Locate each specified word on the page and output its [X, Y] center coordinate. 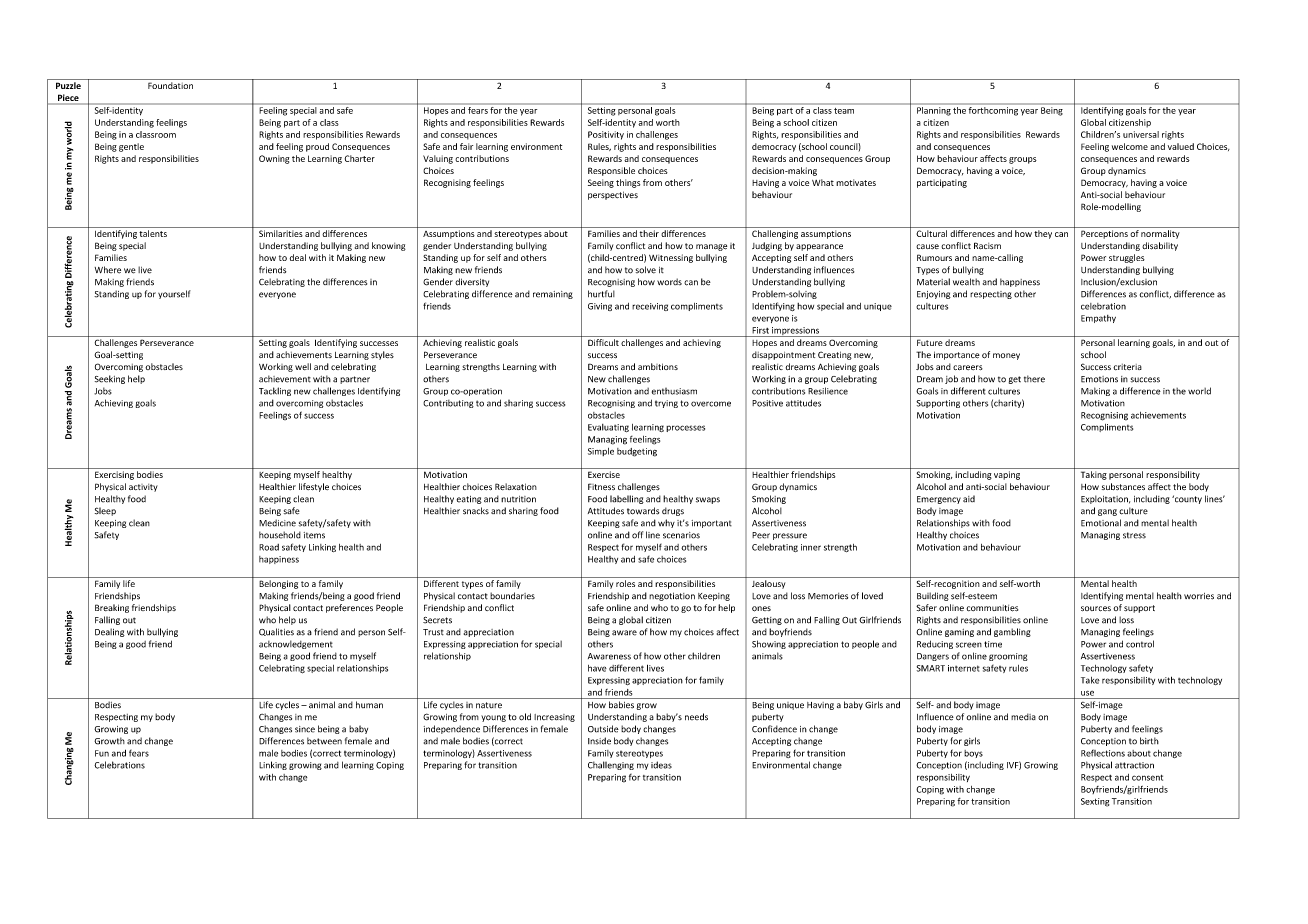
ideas [661, 765]
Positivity [606, 135]
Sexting [1095, 802]
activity [143, 488]
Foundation [170, 85]
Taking [1094, 475]
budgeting [637, 452]
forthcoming [993, 110]
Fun [102, 753]
